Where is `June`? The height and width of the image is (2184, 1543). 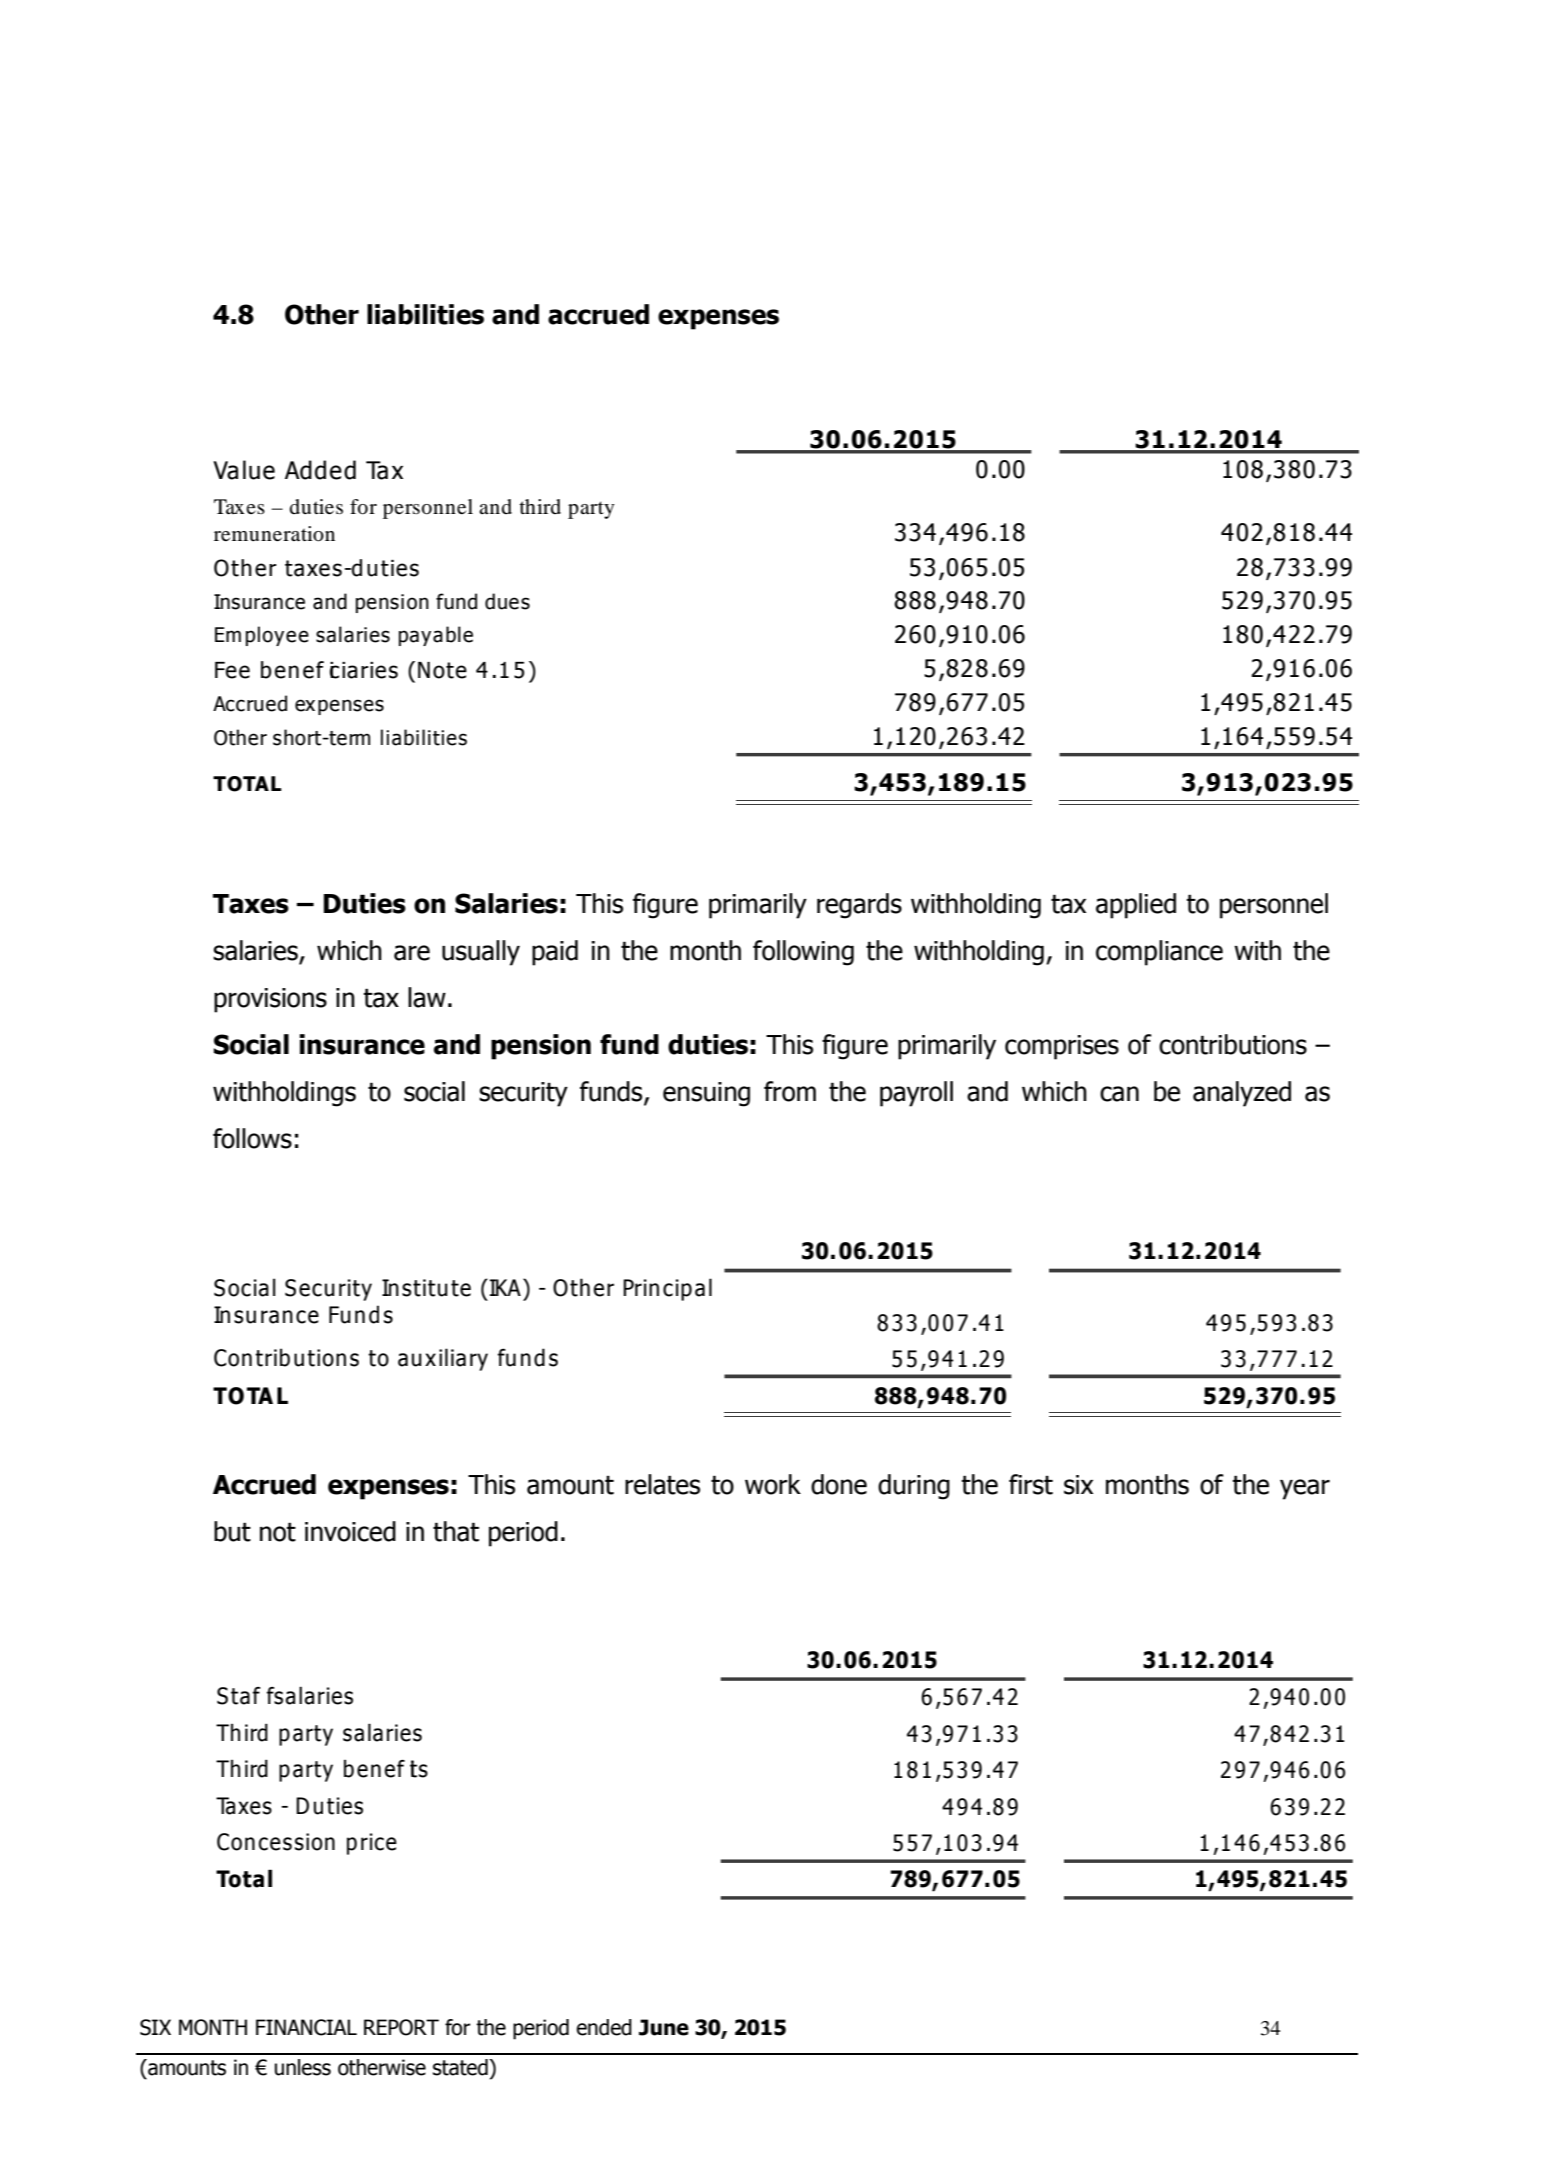
June is located at coordinates (664, 2027).
